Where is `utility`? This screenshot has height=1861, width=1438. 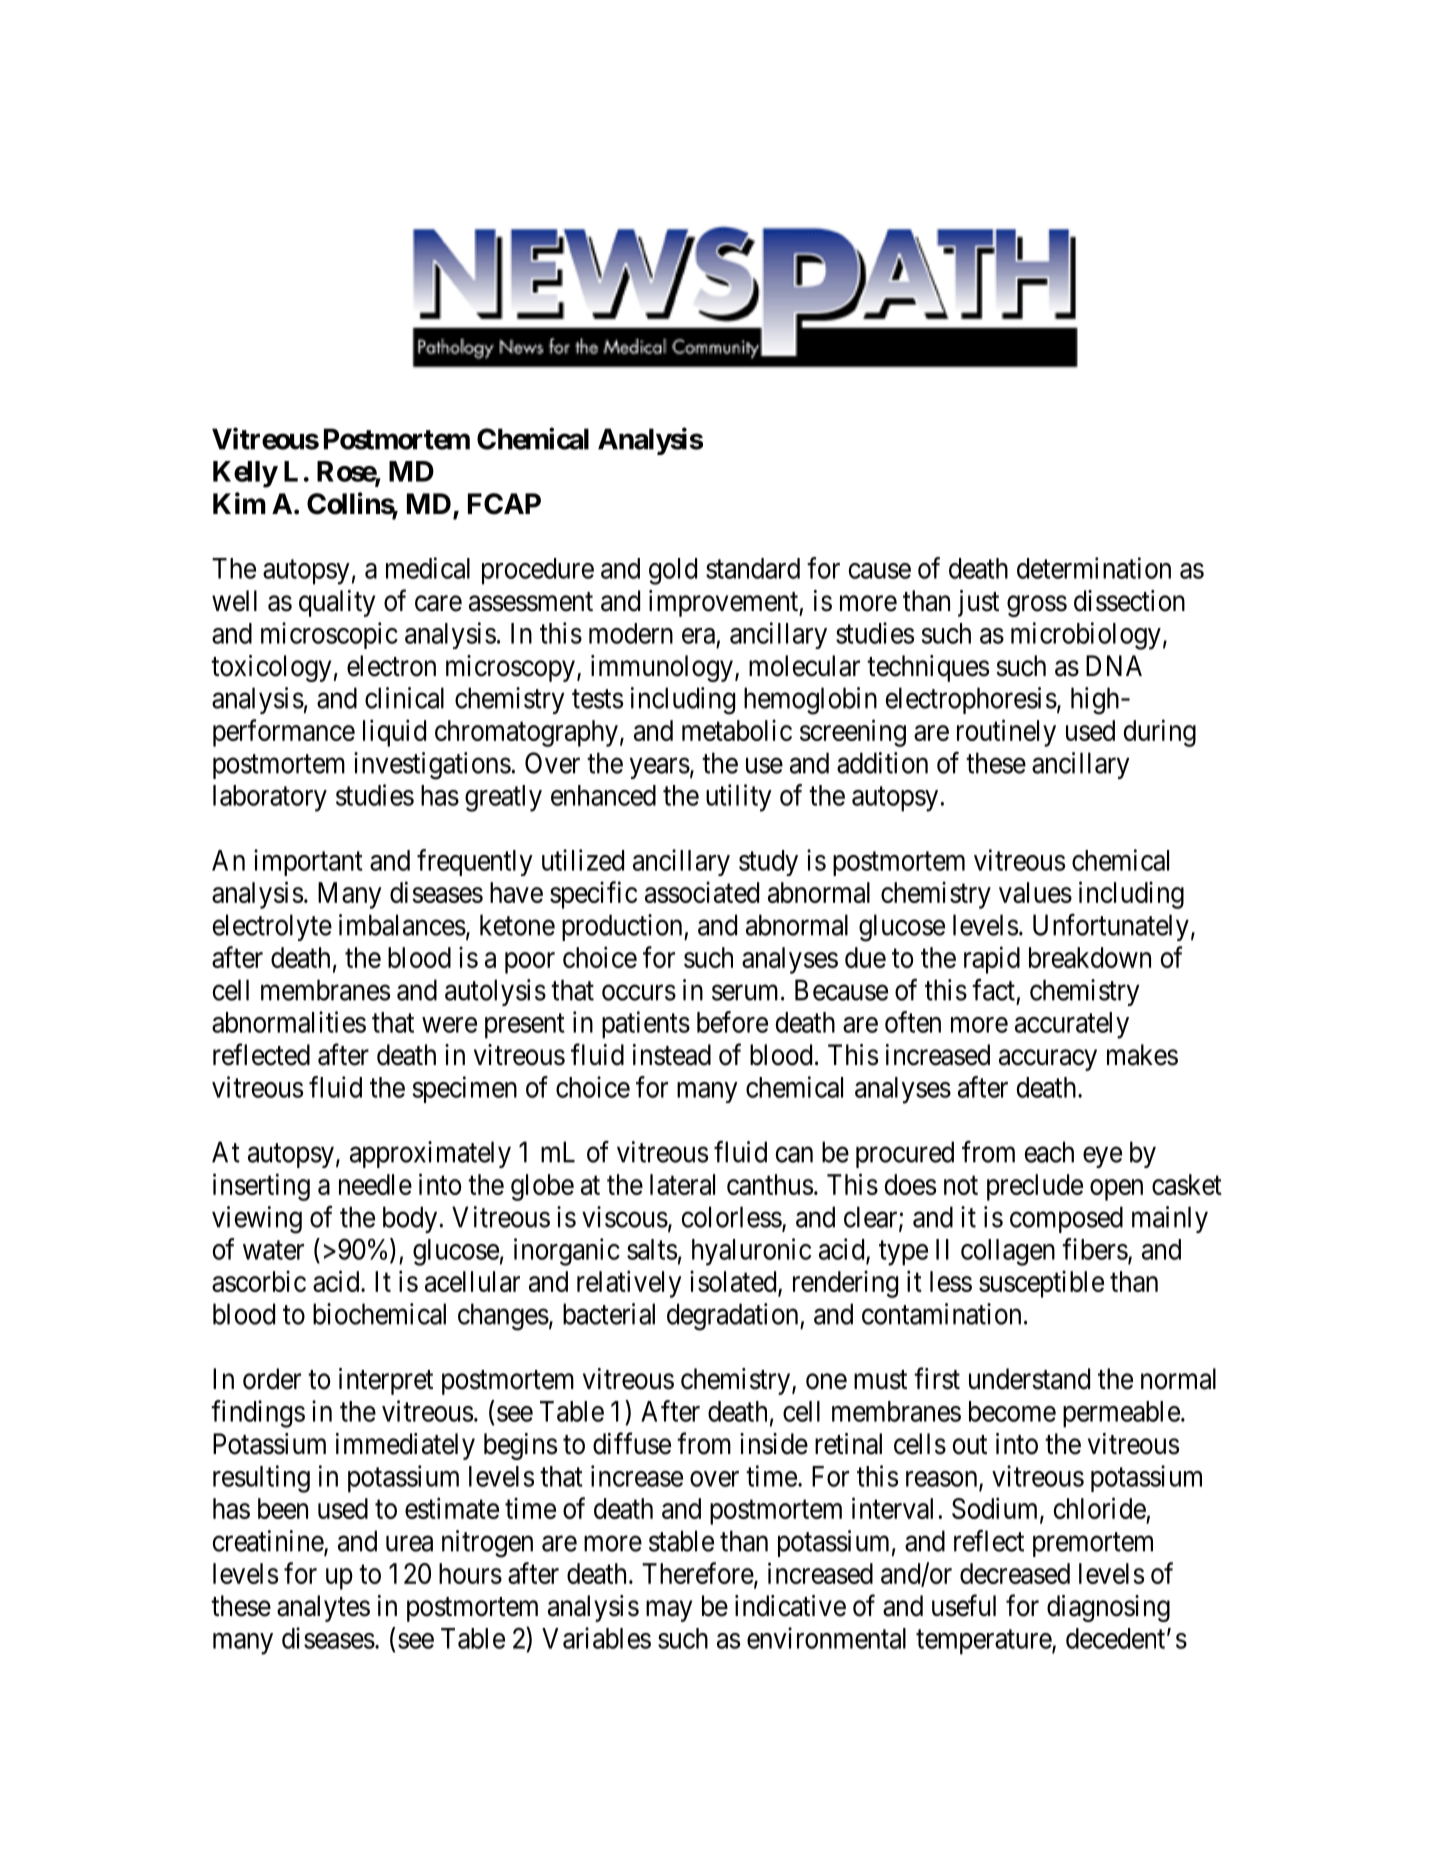 utility is located at coordinates (739, 798).
